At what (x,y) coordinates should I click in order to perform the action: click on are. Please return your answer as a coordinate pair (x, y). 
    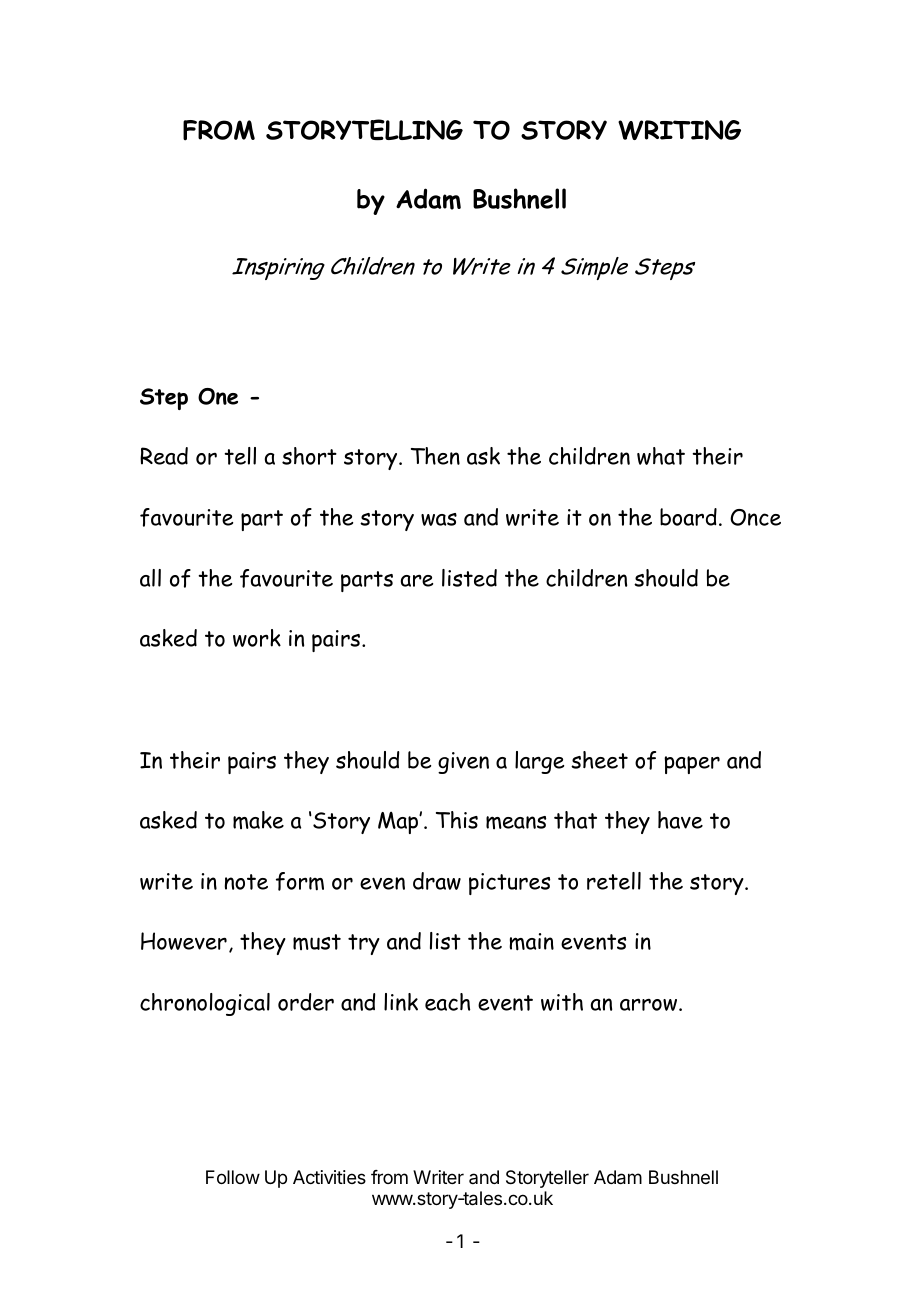
    Looking at the image, I should click on (417, 580).
